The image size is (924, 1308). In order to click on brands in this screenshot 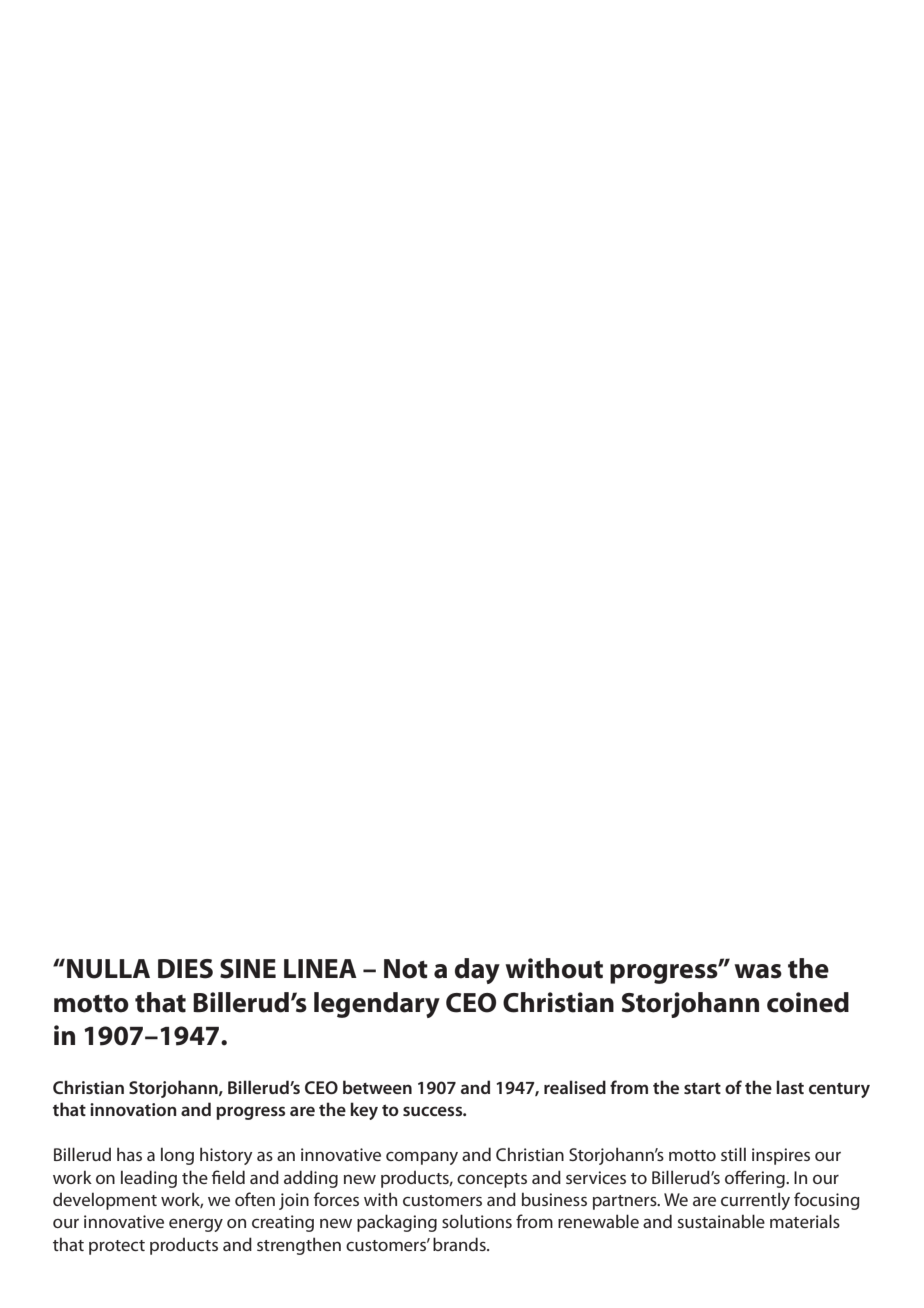, I will do `click(460, 1244)`.
